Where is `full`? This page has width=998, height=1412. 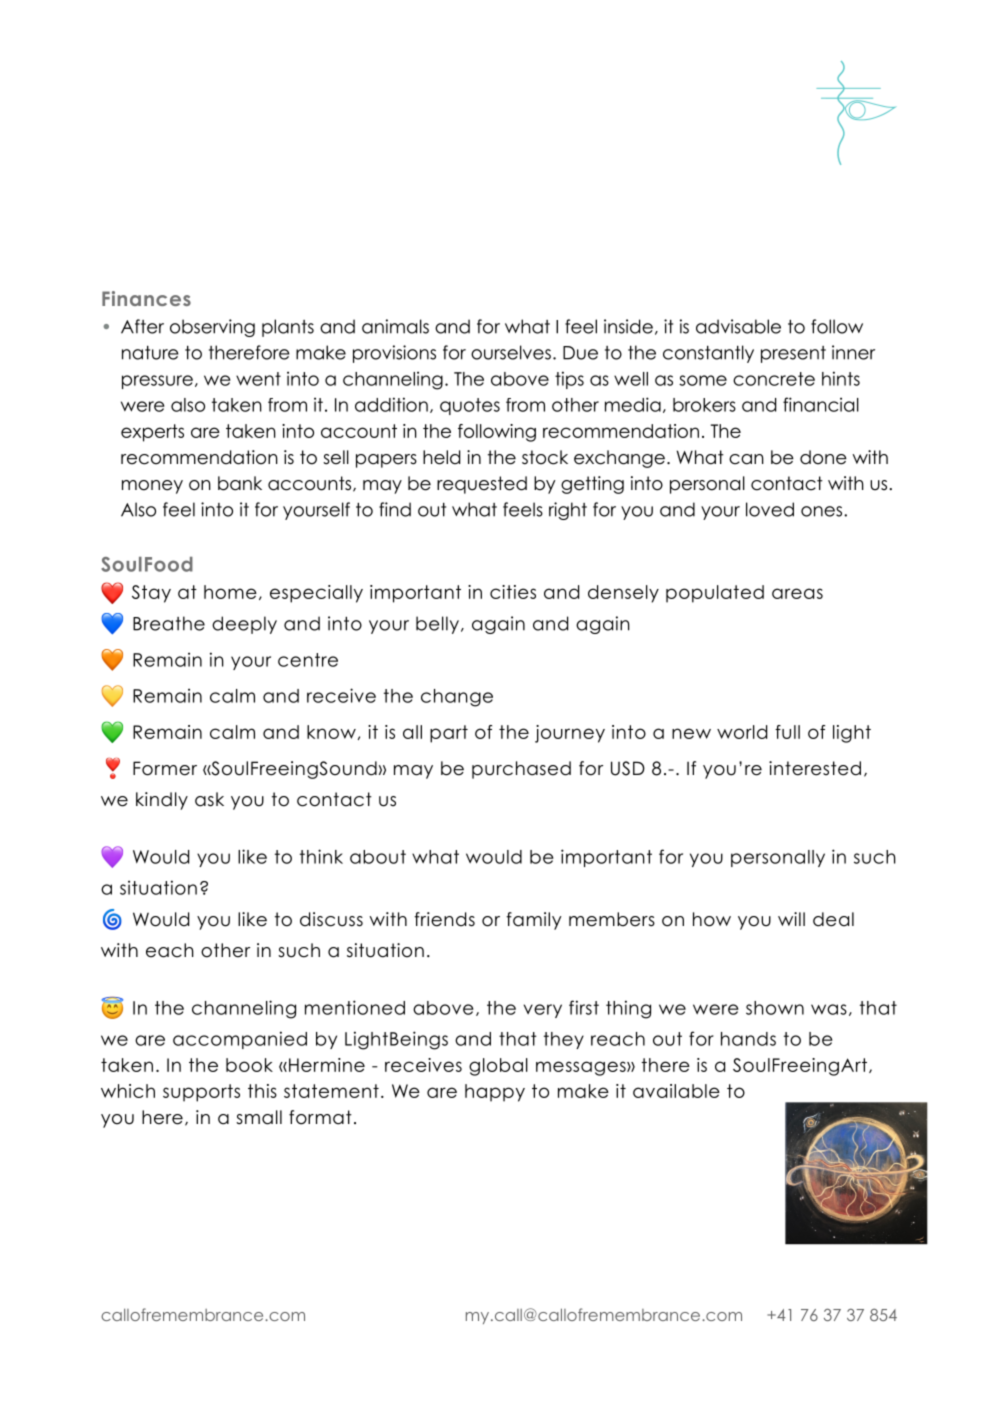 full is located at coordinates (787, 732).
